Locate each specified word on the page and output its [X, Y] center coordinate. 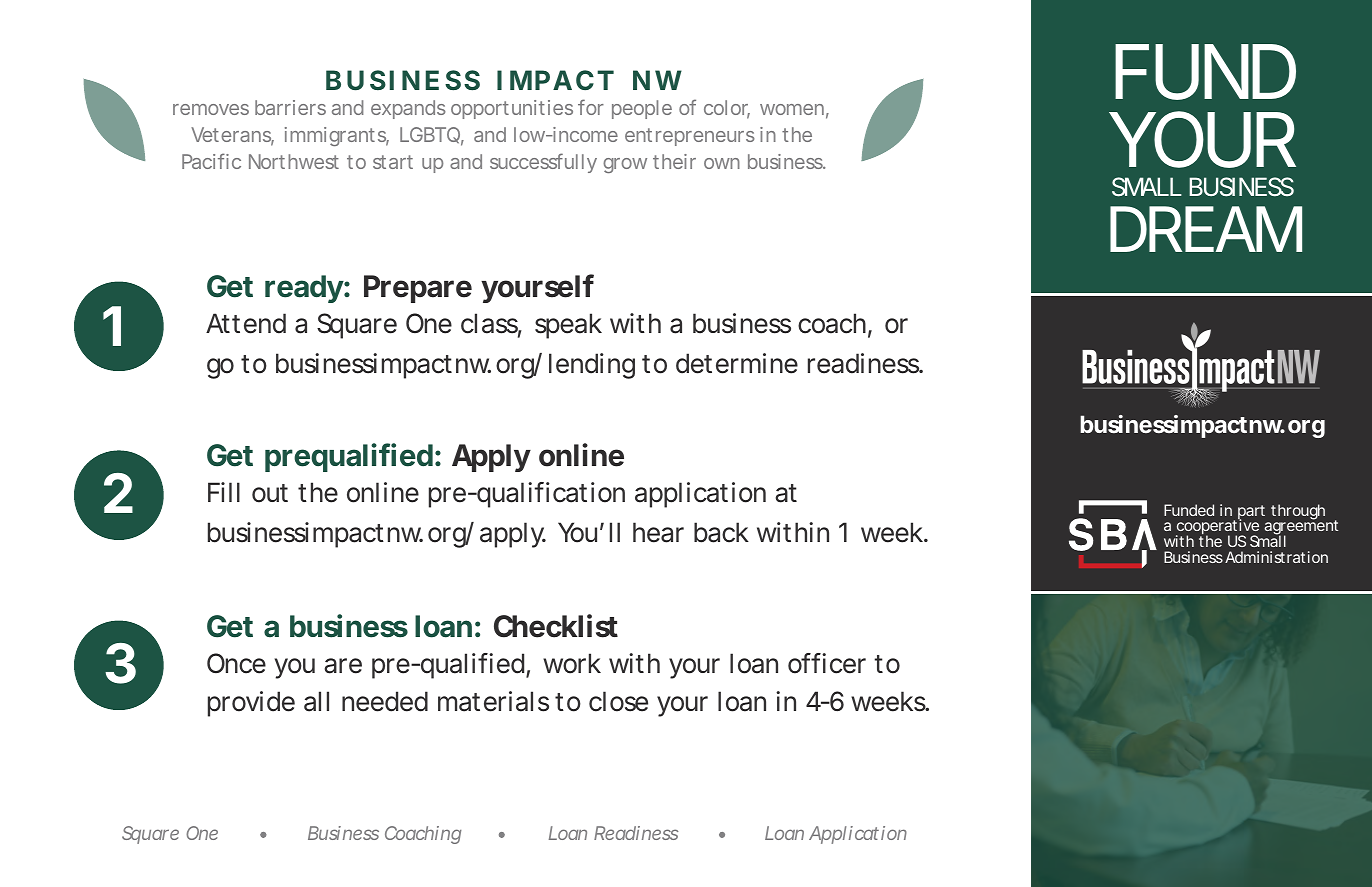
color [727, 109]
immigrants [337, 136]
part [1251, 513]
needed [385, 701]
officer [827, 663]
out [270, 493]
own [722, 163]
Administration [1276, 557]
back [721, 532]
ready [304, 289]
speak [568, 326]
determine [737, 363]
